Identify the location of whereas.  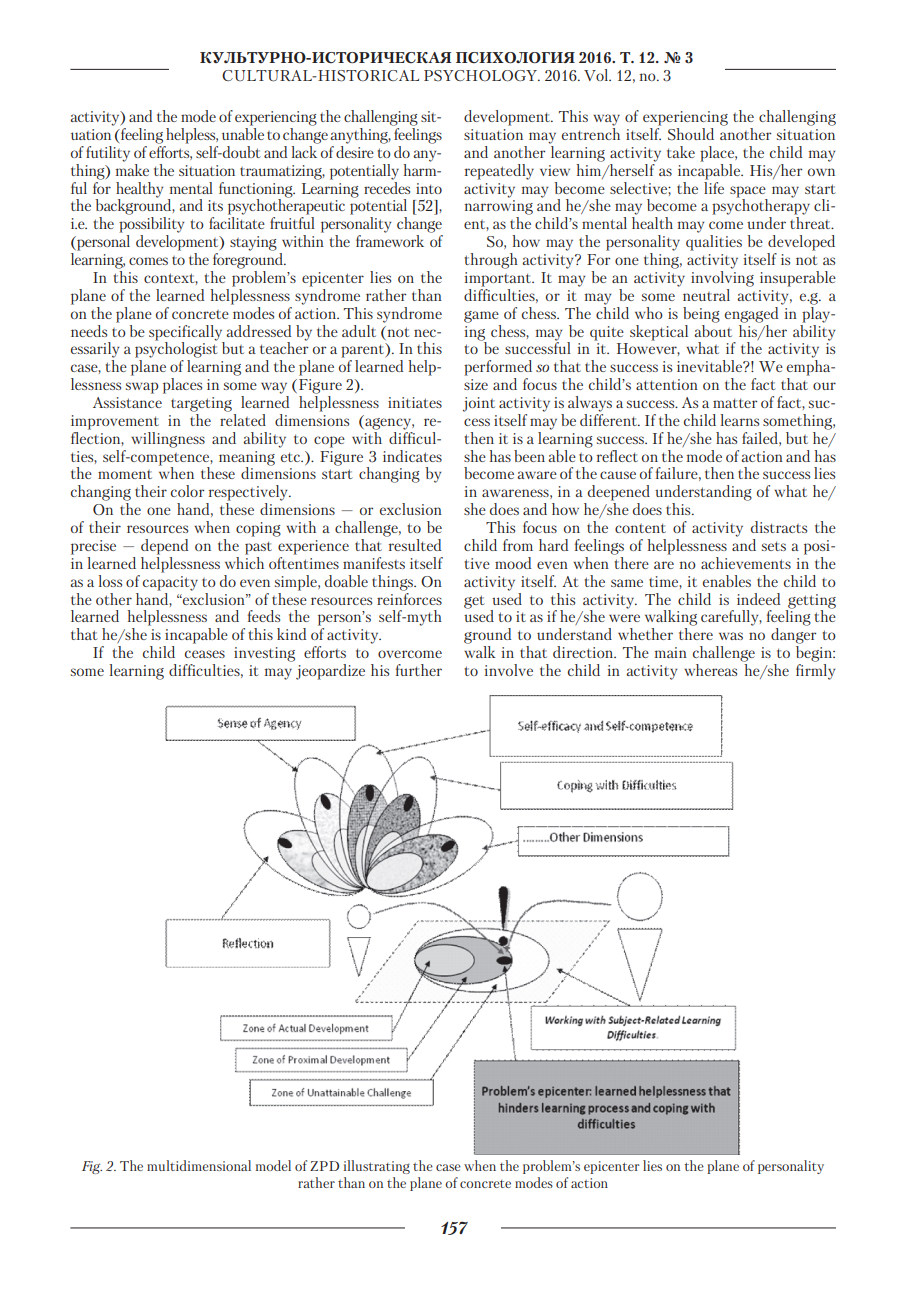
(710, 670).
